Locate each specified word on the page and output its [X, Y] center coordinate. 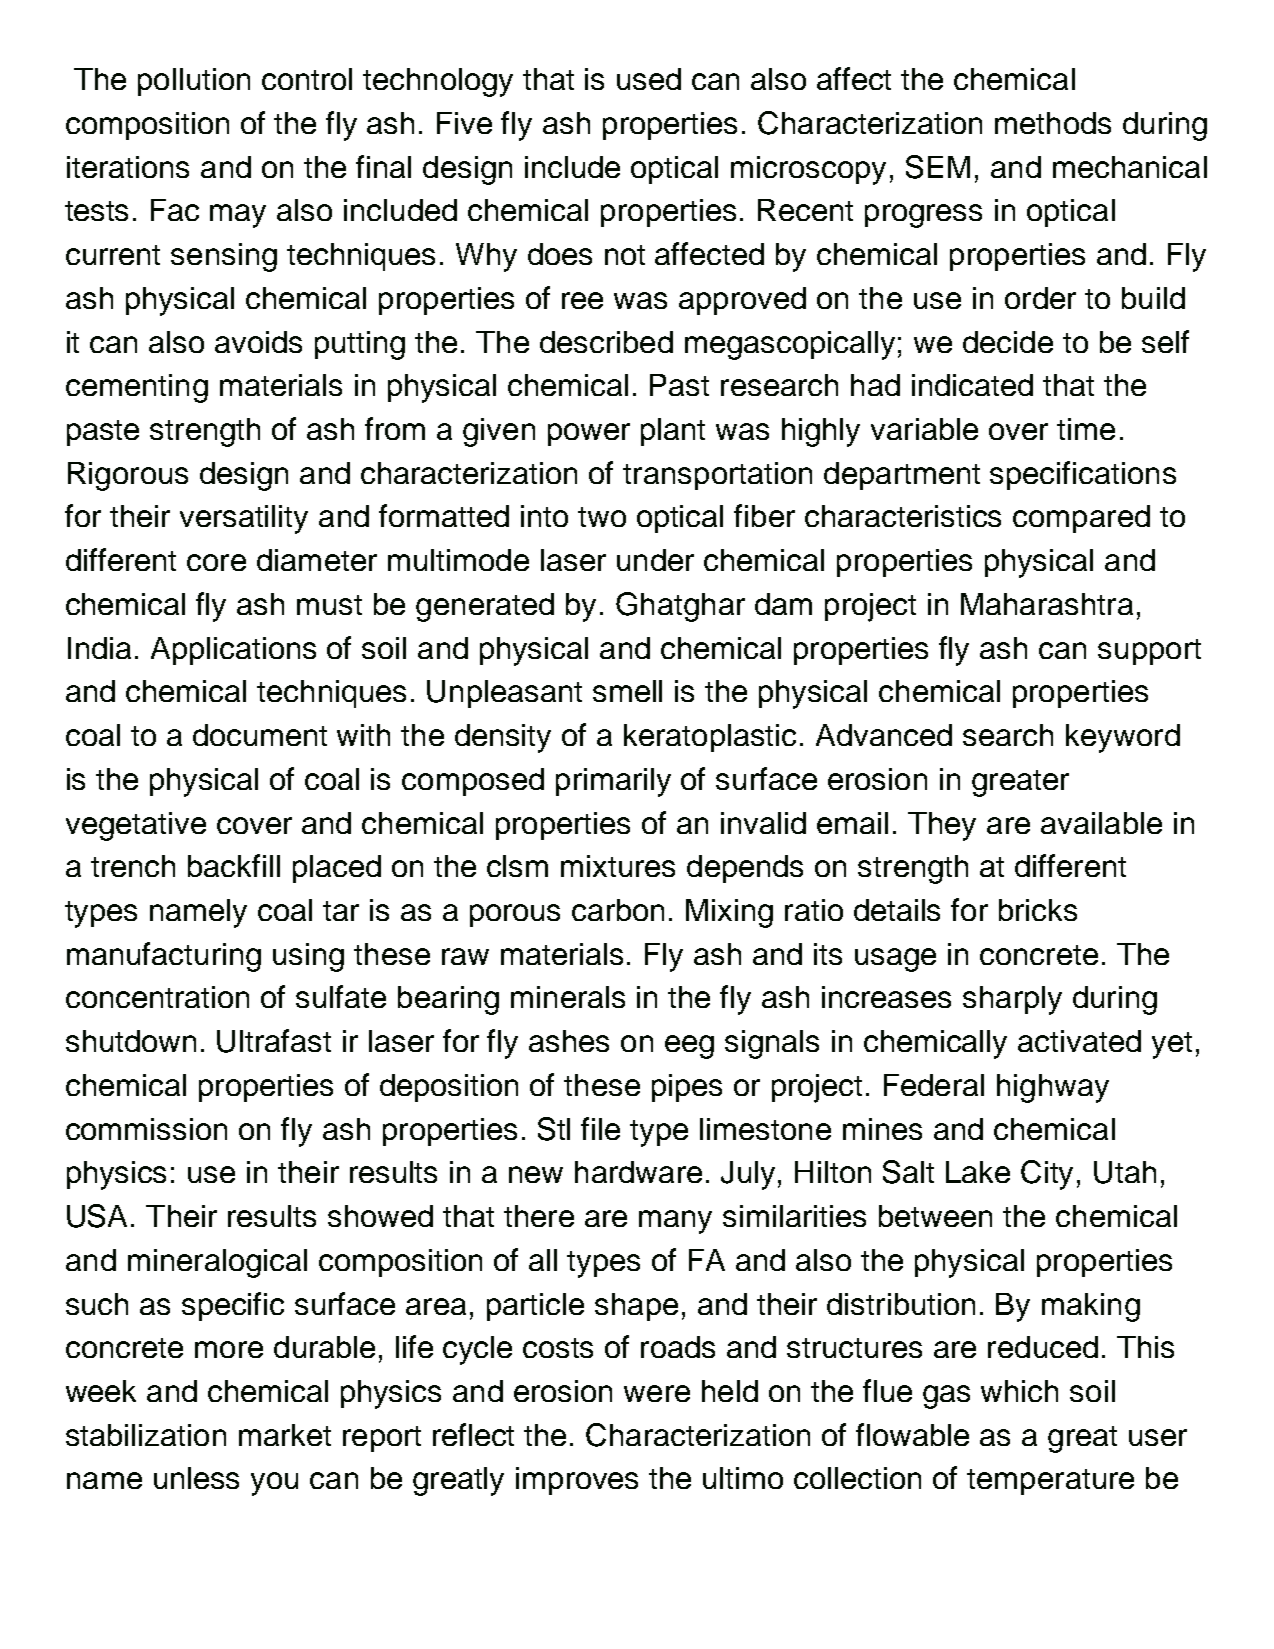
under [655, 560]
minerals [568, 997]
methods [1053, 123]
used [649, 79]
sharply [1012, 1000]
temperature [1050, 1482]
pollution [194, 82]
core [216, 562]
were [657, 1393]
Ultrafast [274, 1041]
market [285, 1435]
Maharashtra [1047, 604]
